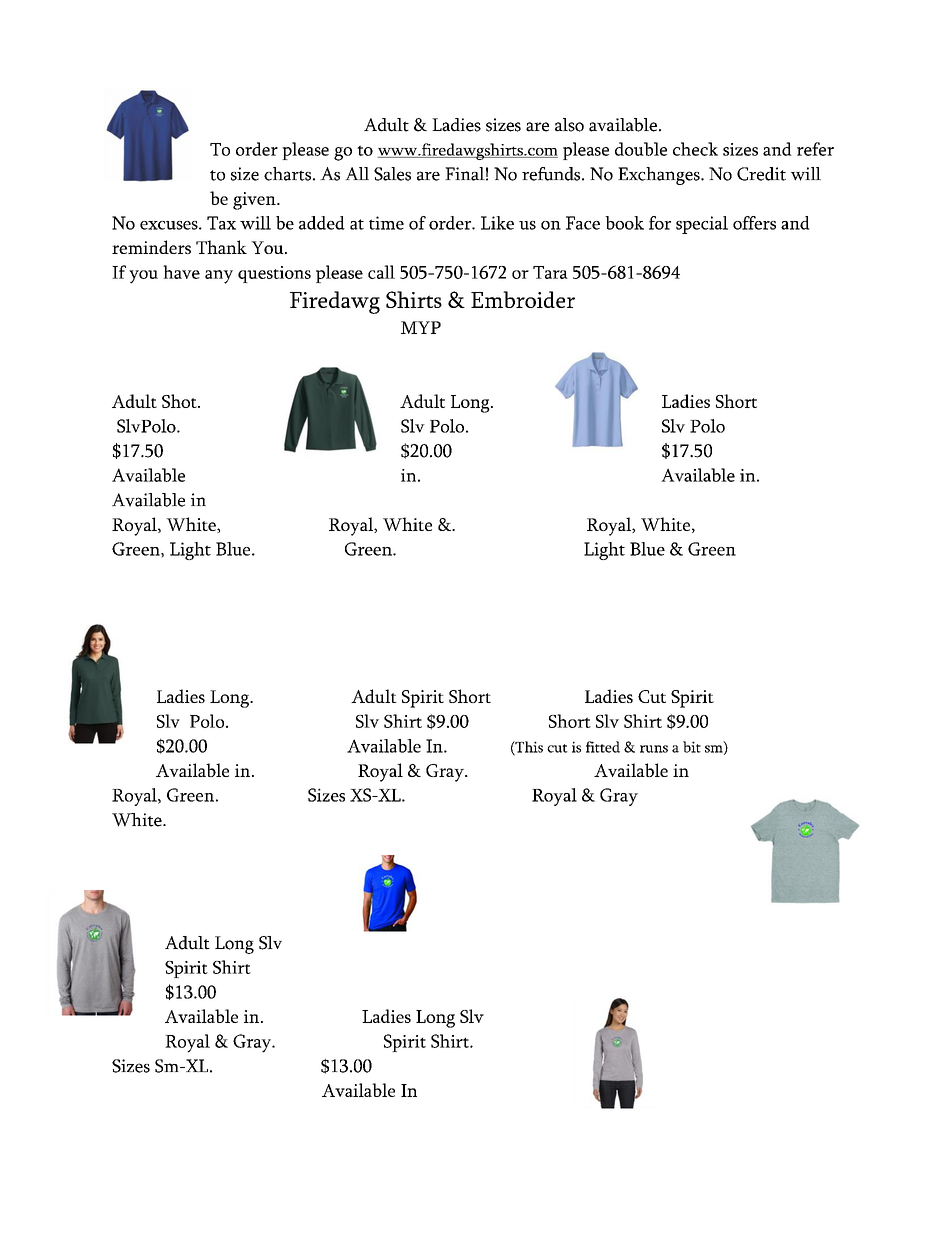  I want to click on fitted, so click(603, 747).
